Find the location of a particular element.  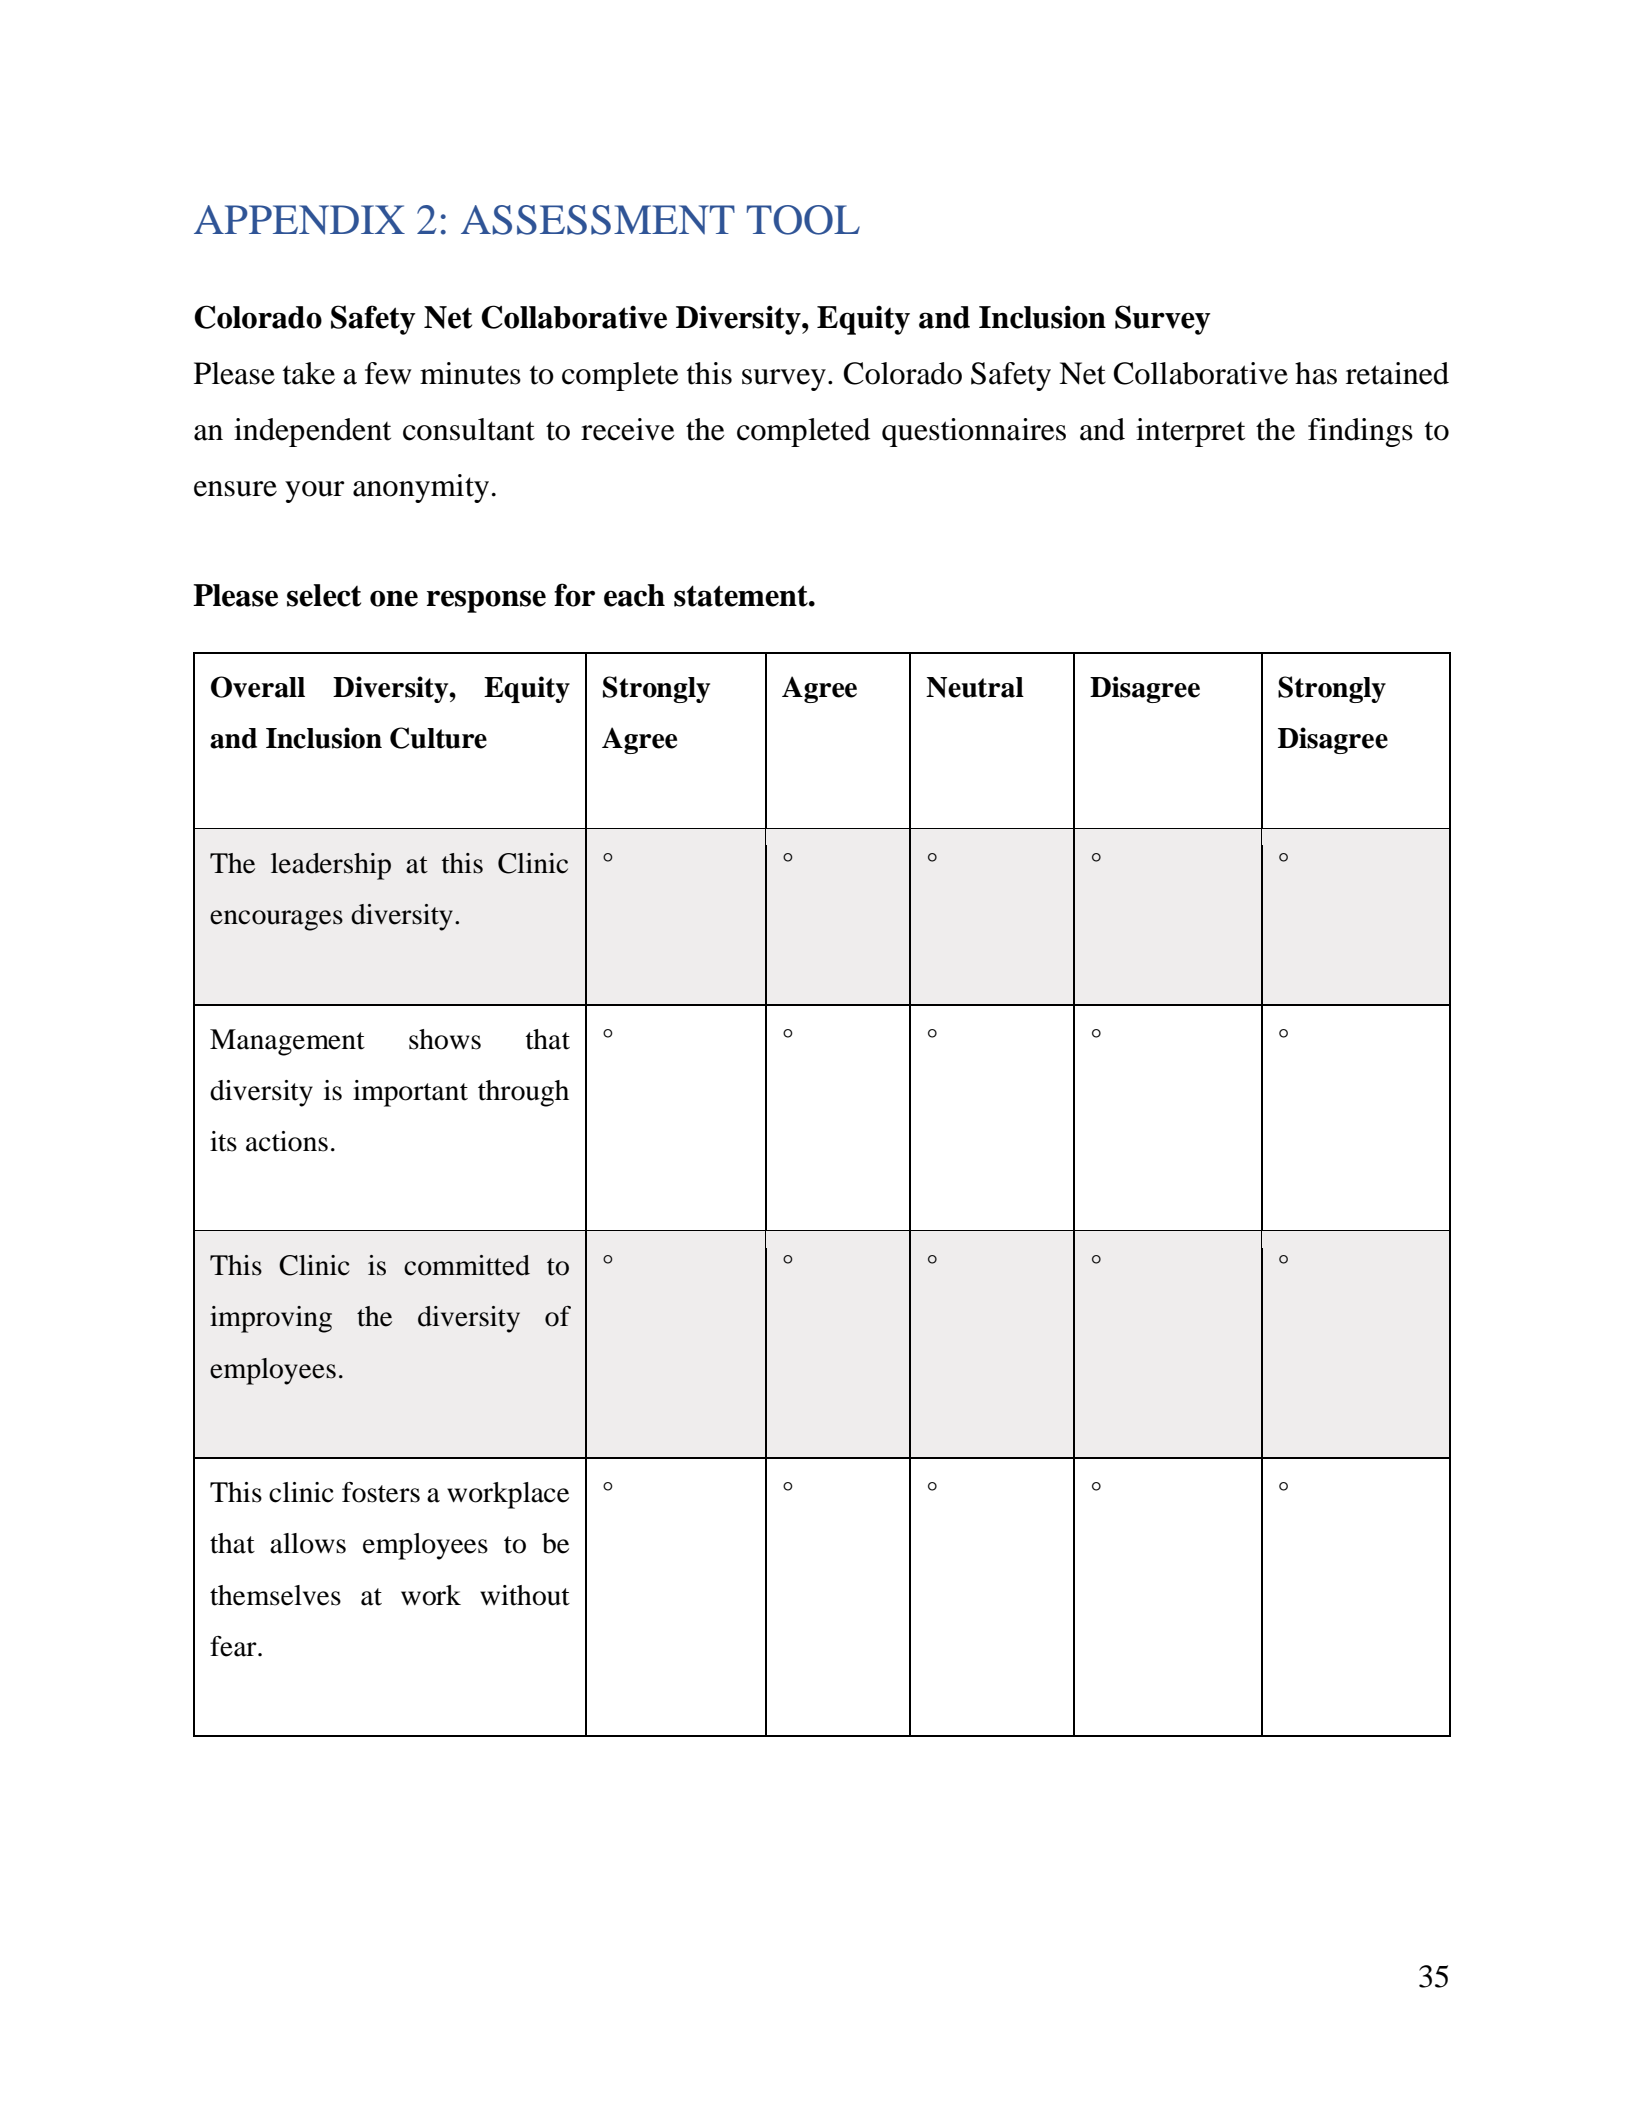

encourages is located at coordinates (276, 920).
